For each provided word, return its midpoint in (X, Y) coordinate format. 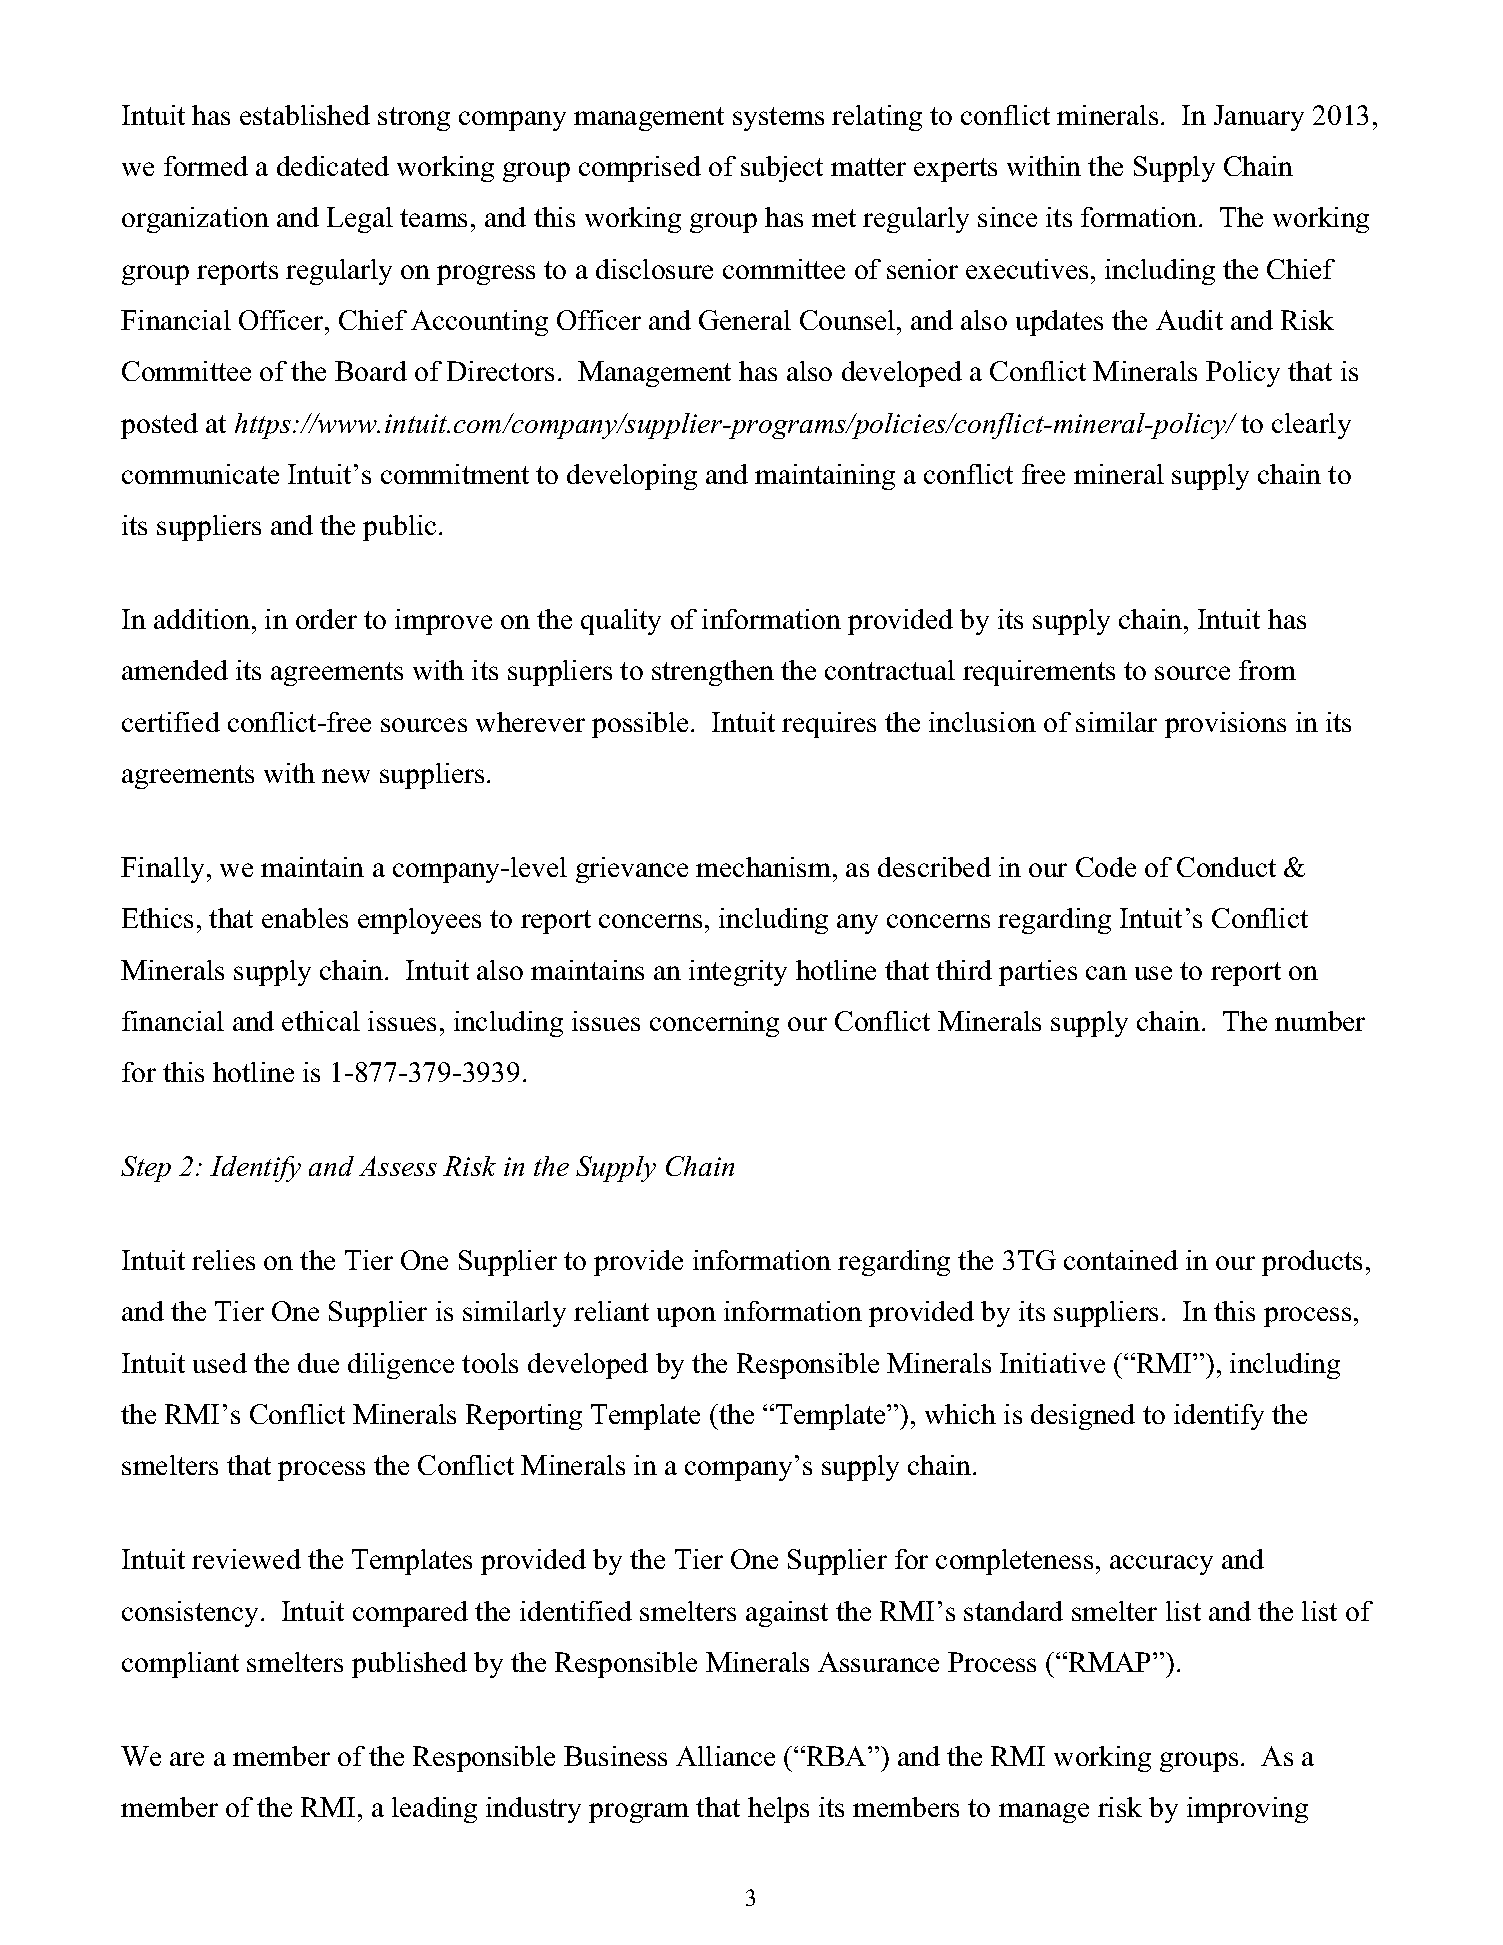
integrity (738, 973)
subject (782, 169)
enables (305, 918)
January (1259, 118)
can (1106, 973)
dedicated (333, 166)
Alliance (725, 1756)
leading (434, 1810)
